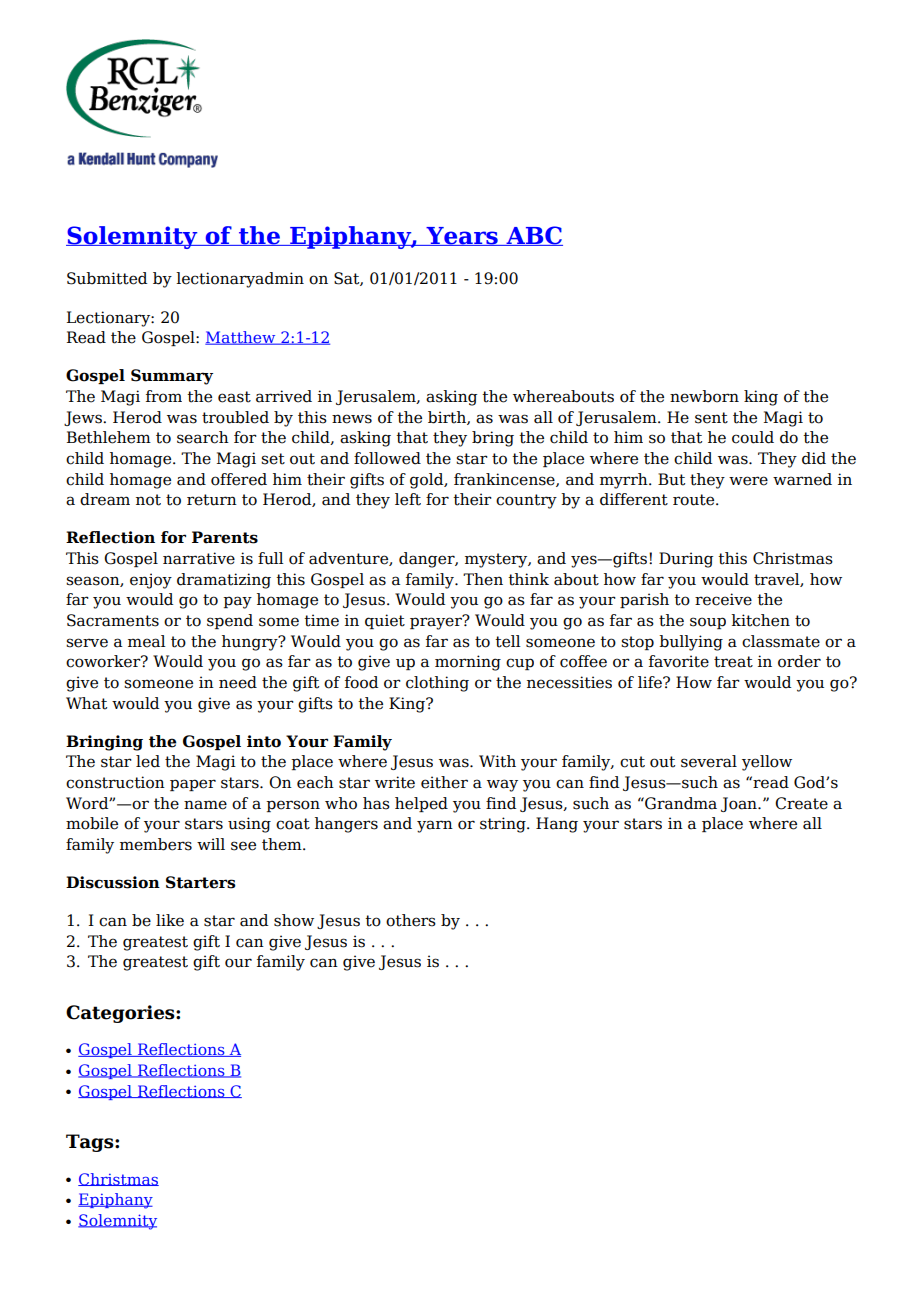 The image size is (924, 1308). Describe the element at coordinates (91, 1143) in the document. I see `Tags` at that location.
